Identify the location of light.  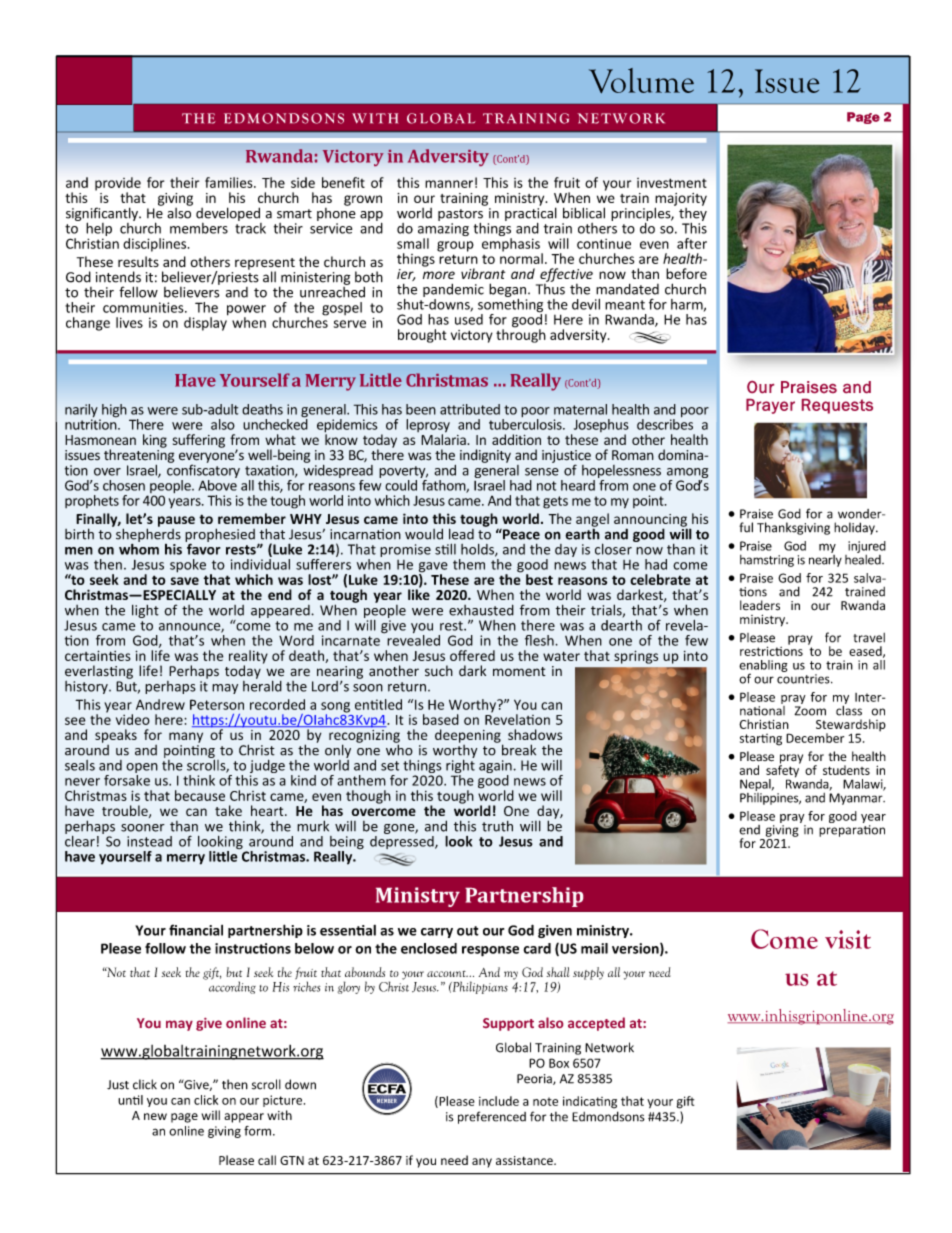
(145, 611).
